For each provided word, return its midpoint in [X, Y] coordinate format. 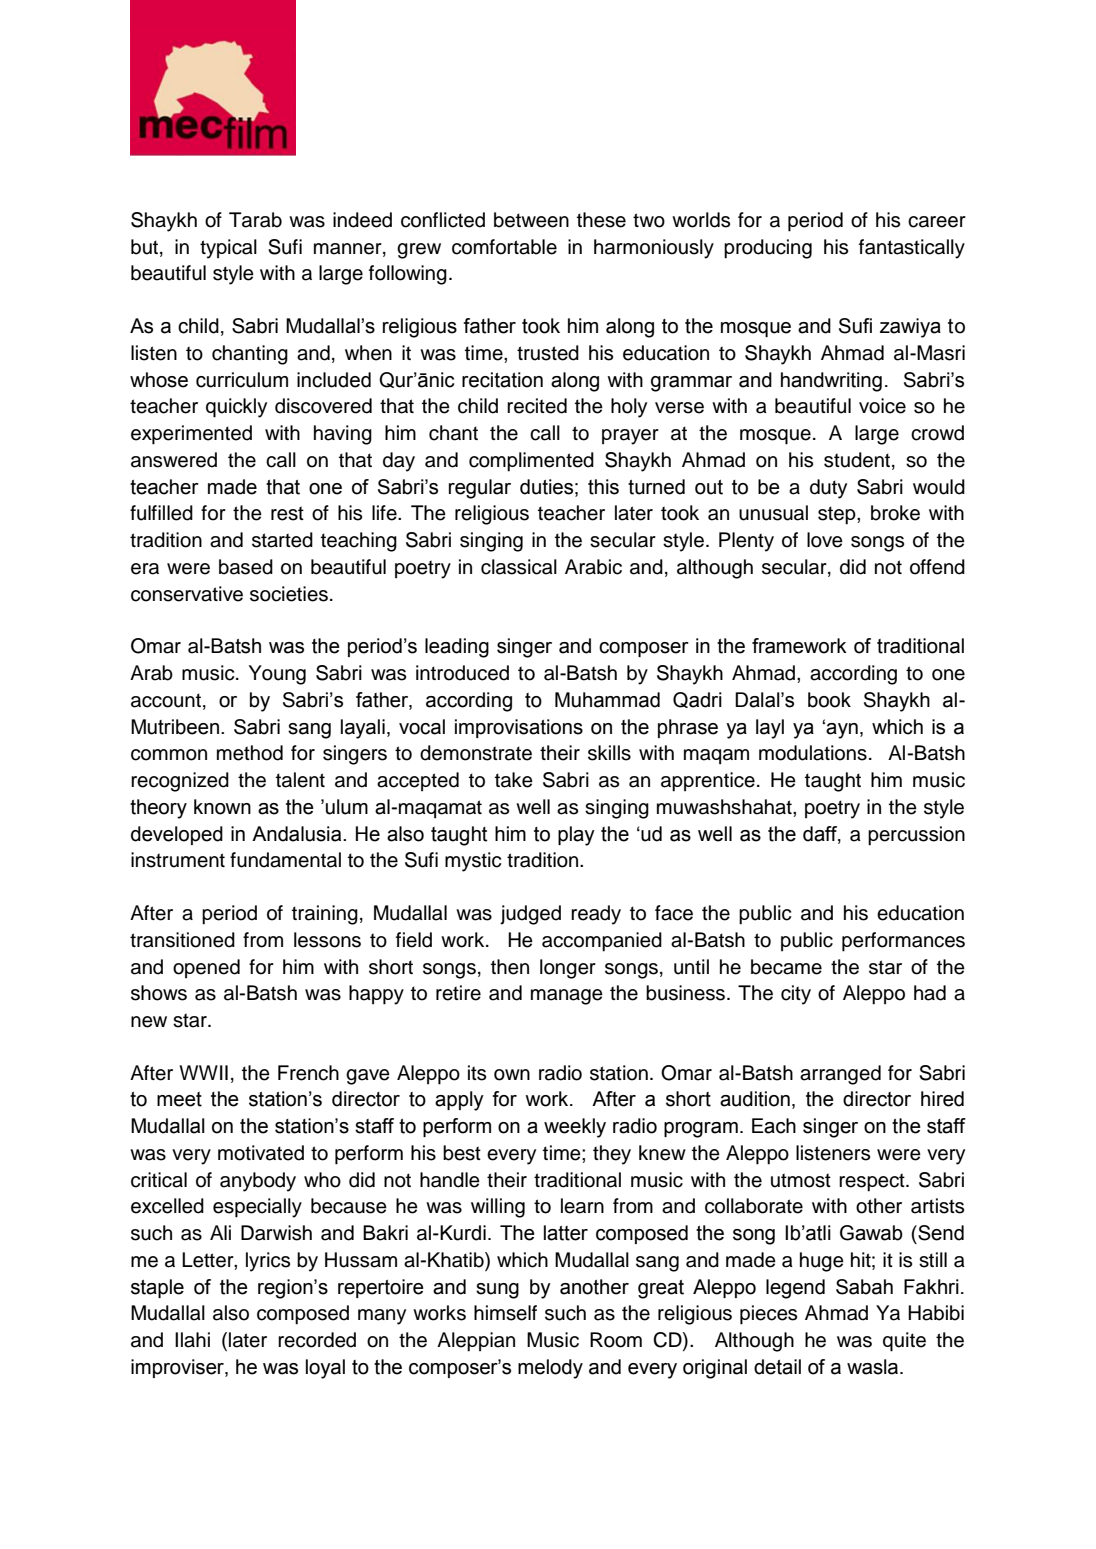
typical [228, 249]
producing [768, 249]
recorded [317, 1340]
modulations [813, 753]
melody [550, 1369]
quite [904, 1342]
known [222, 807]
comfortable [504, 247]
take [514, 780]
